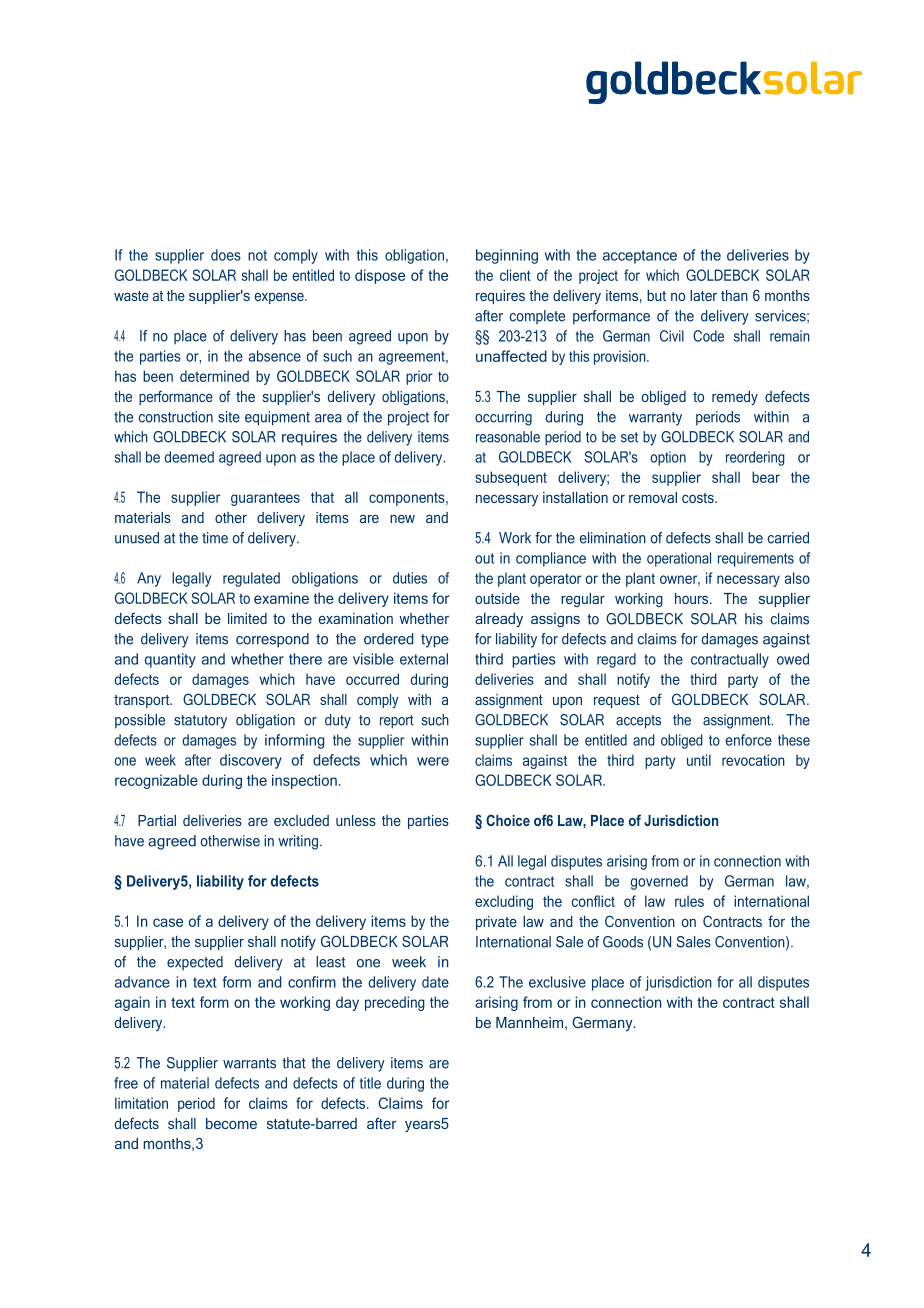 This page has height=1308, width=924. I want to click on enforce, so click(749, 740).
